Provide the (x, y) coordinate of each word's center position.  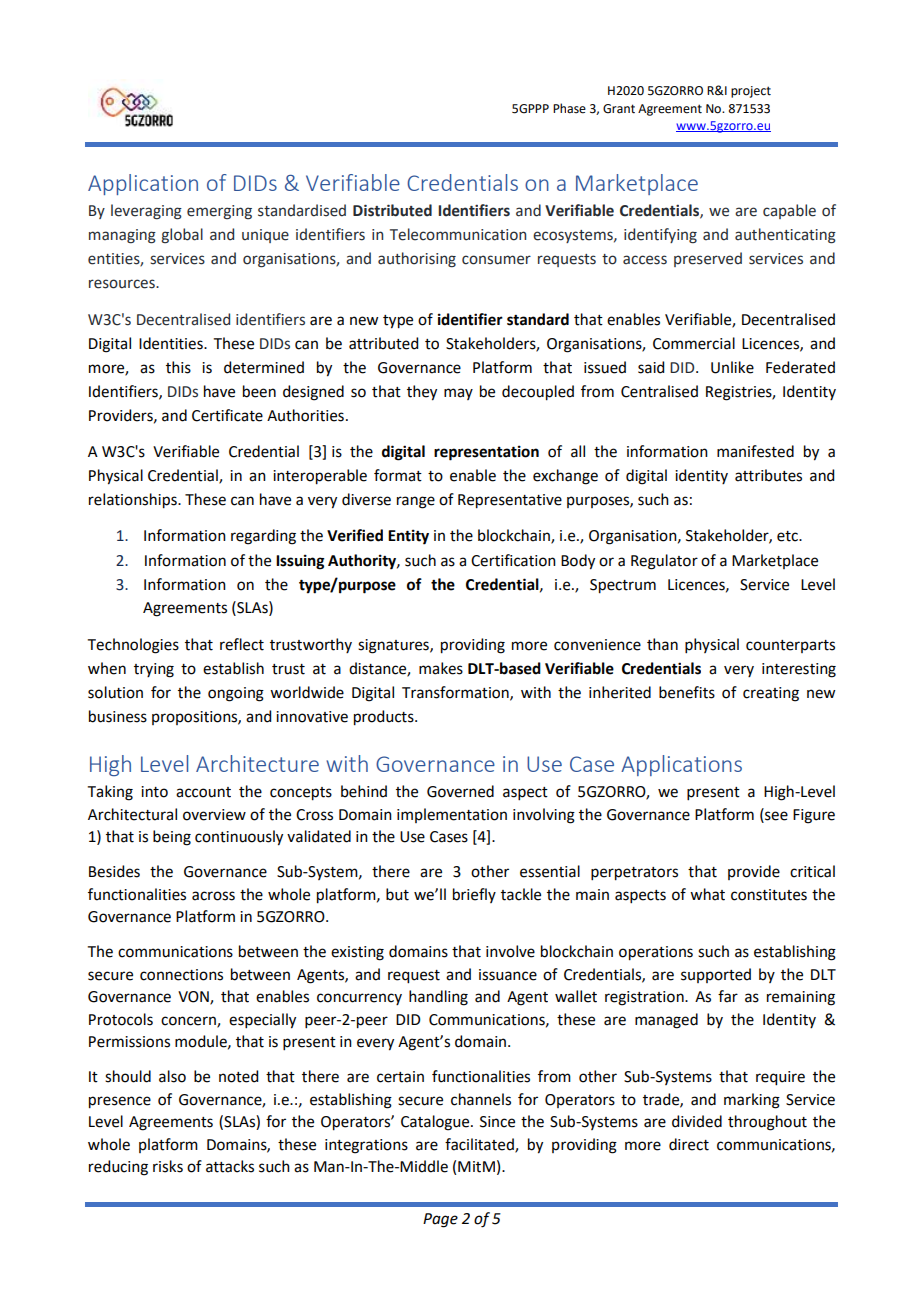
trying (154, 670)
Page (440, 1220)
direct (689, 1144)
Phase (569, 108)
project (751, 92)
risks (168, 1166)
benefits (687, 692)
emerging (219, 212)
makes (441, 668)
